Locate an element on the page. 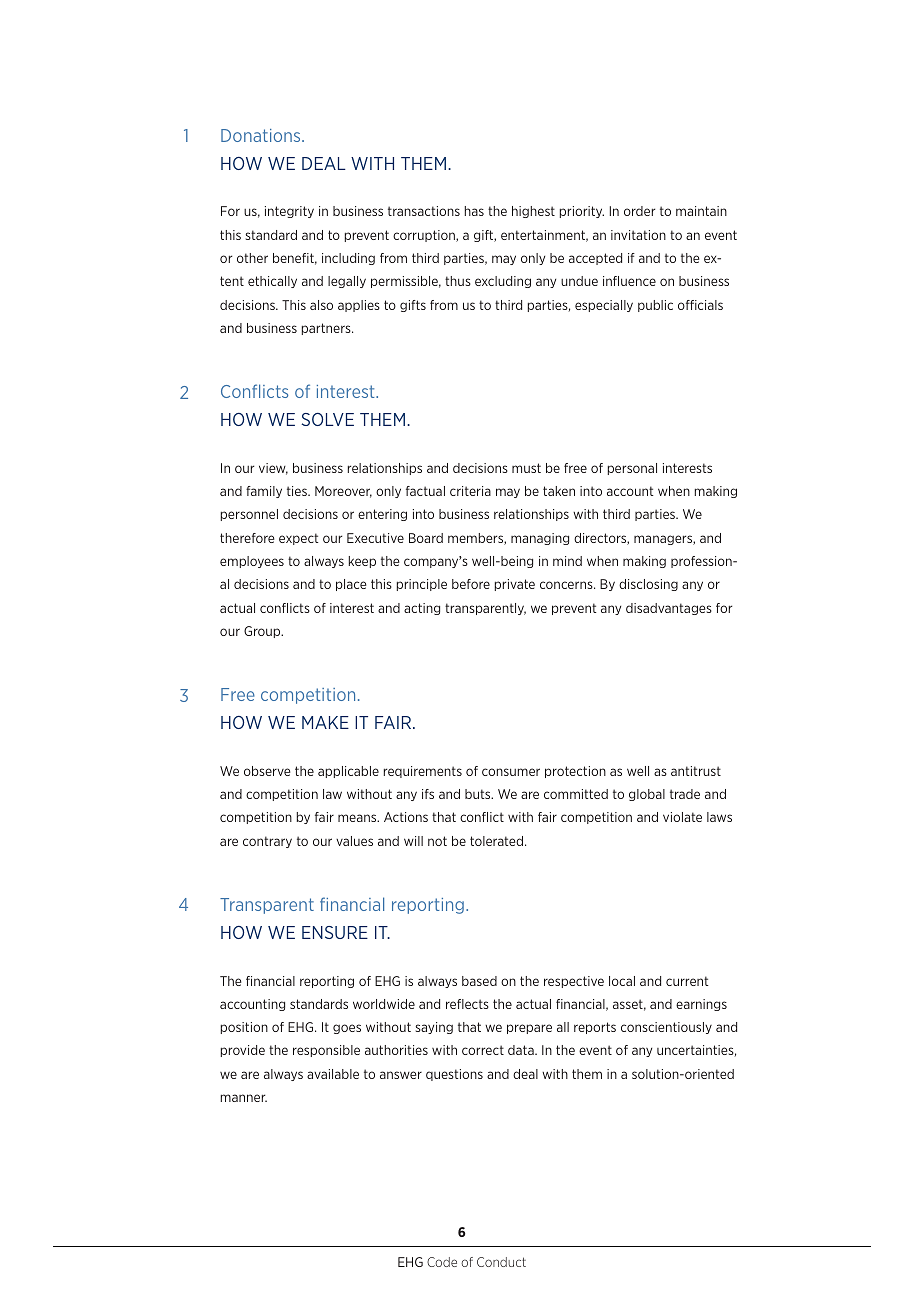 This document has width=924, height=1308. tolerated is located at coordinates (496, 841).
